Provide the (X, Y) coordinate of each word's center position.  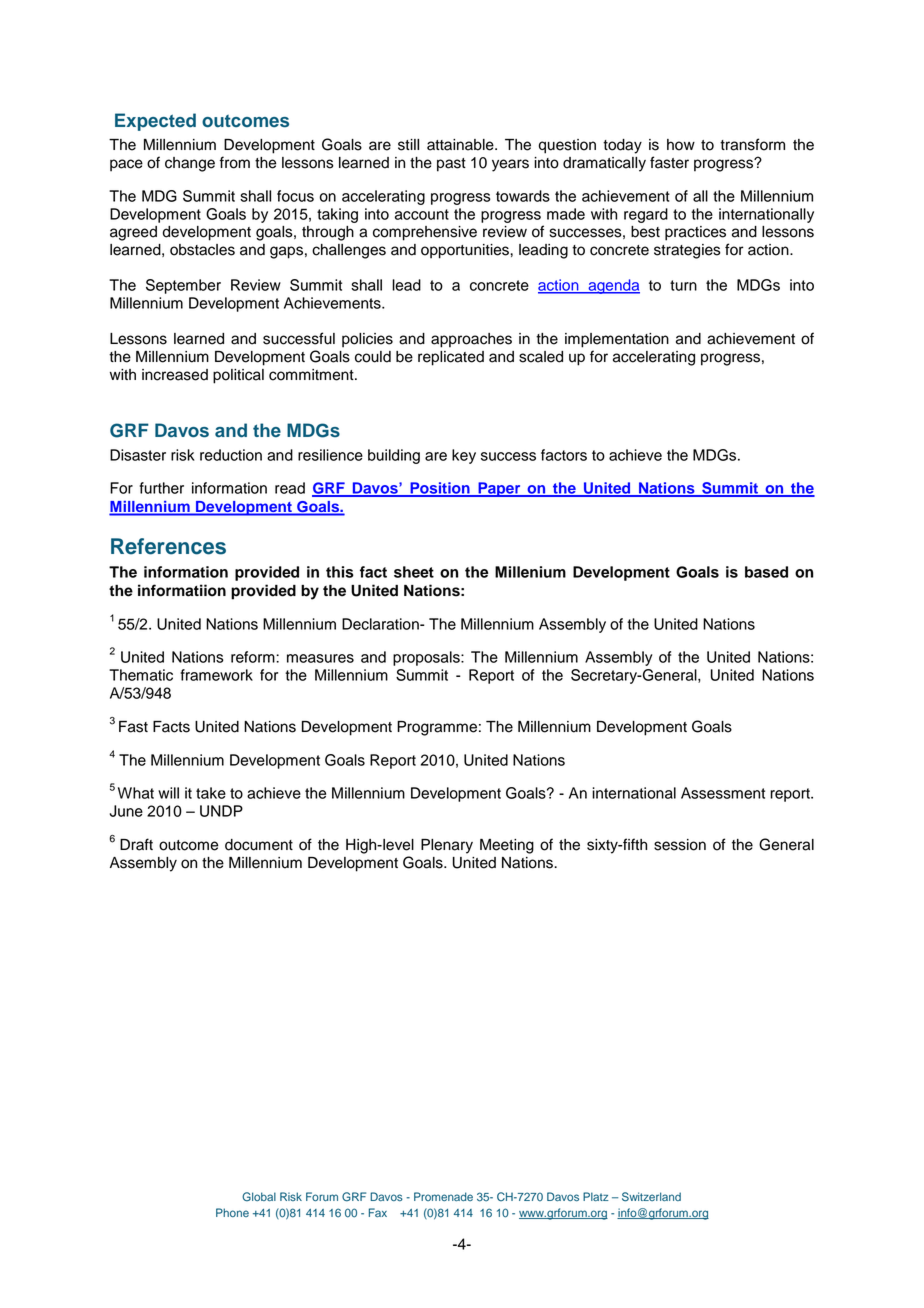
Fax (378, 1212)
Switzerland (651, 1197)
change (190, 164)
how (681, 145)
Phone (232, 1212)
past (451, 165)
